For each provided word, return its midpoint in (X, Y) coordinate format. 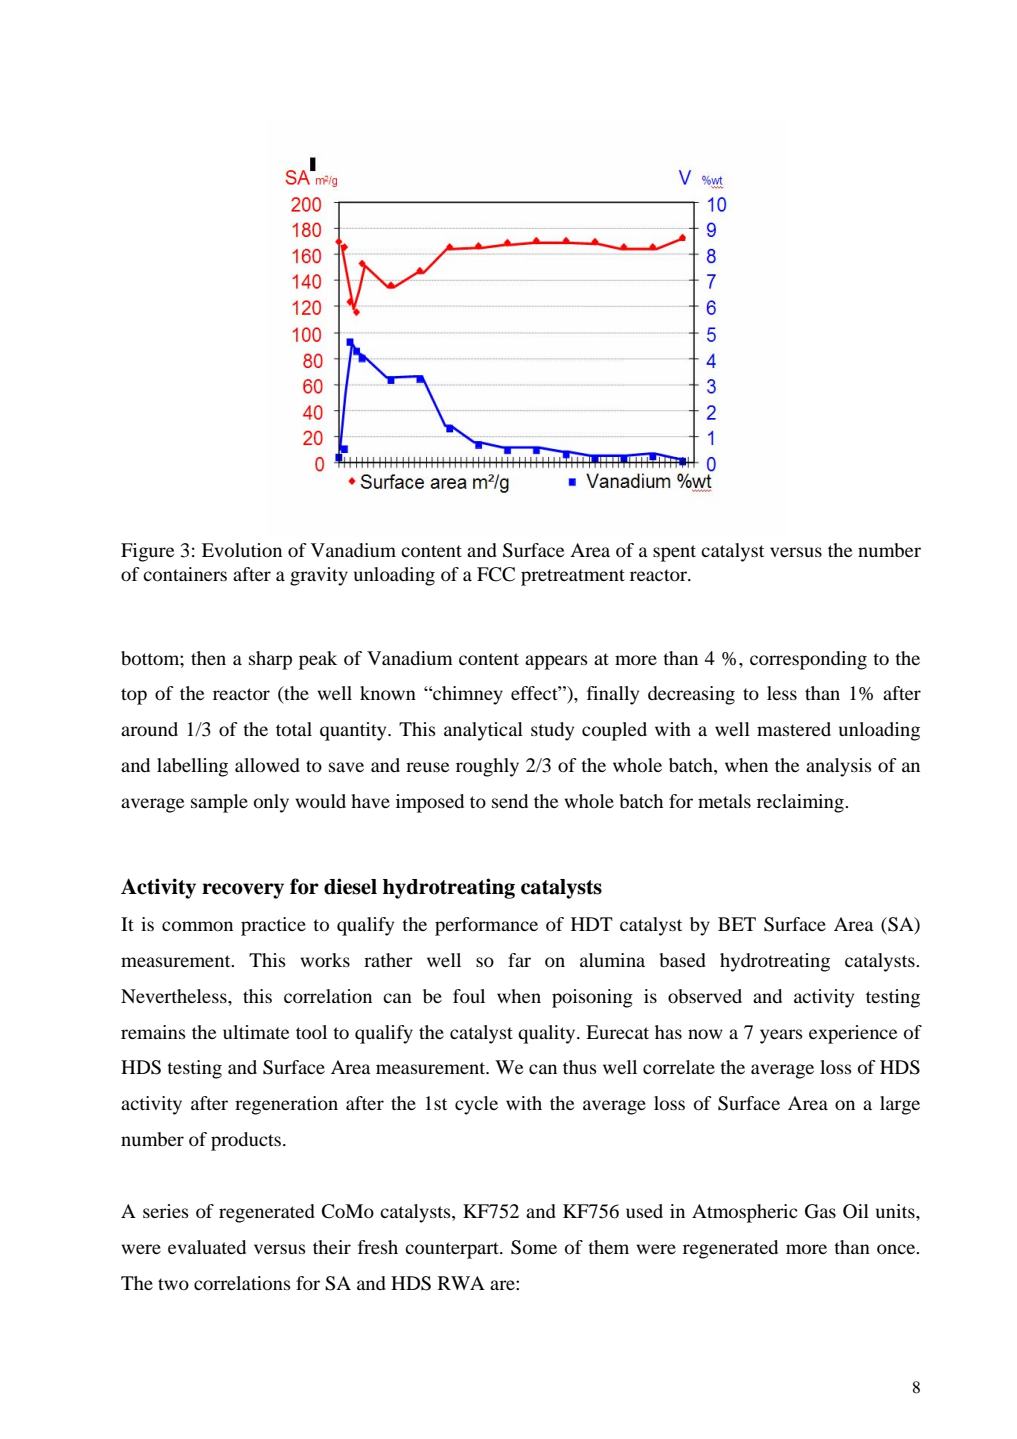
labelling (192, 767)
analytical (483, 731)
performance (486, 926)
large (900, 1105)
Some (534, 1247)
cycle (476, 1105)
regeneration (286, 1105)
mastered (794, 729)
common (197, 926)
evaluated (207, 1247)
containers (185, 574)
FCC (496, 574)
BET (737, 924)
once (897, 1249)
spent (674, 553)
